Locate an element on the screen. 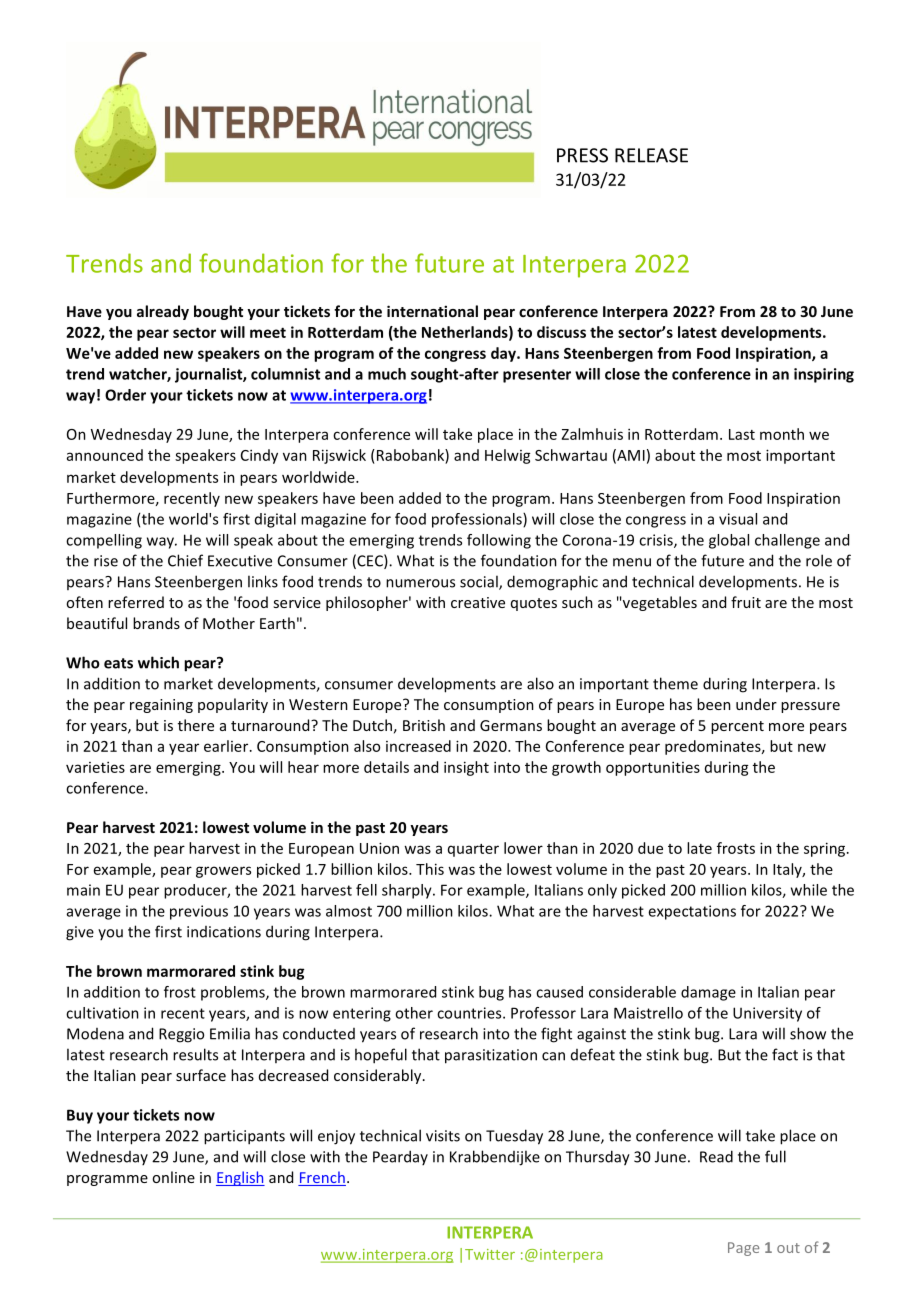  online is located at coordinates (173, 1177).
